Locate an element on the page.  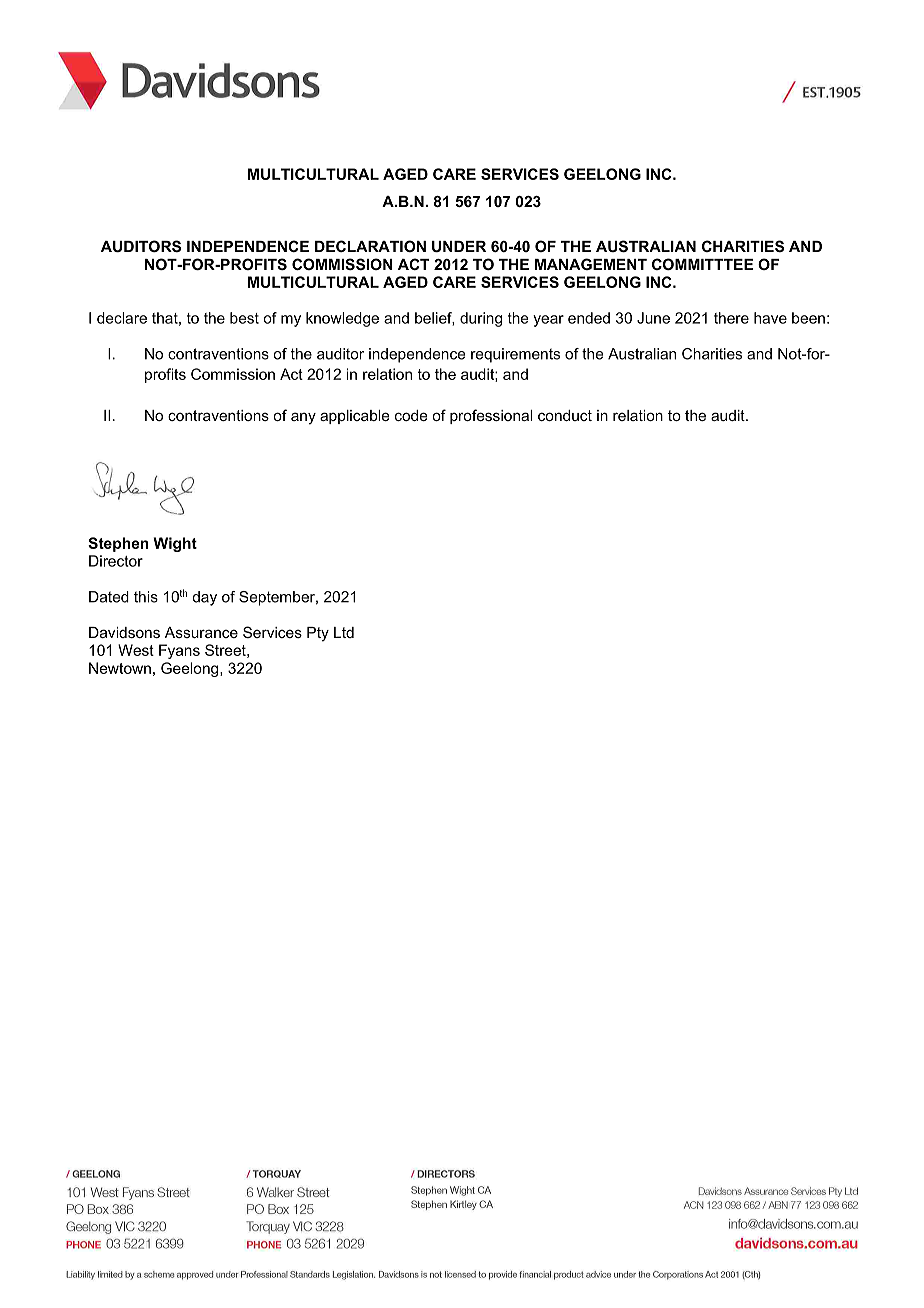
MANAGEMENT is located at coordinates (591, 264).
